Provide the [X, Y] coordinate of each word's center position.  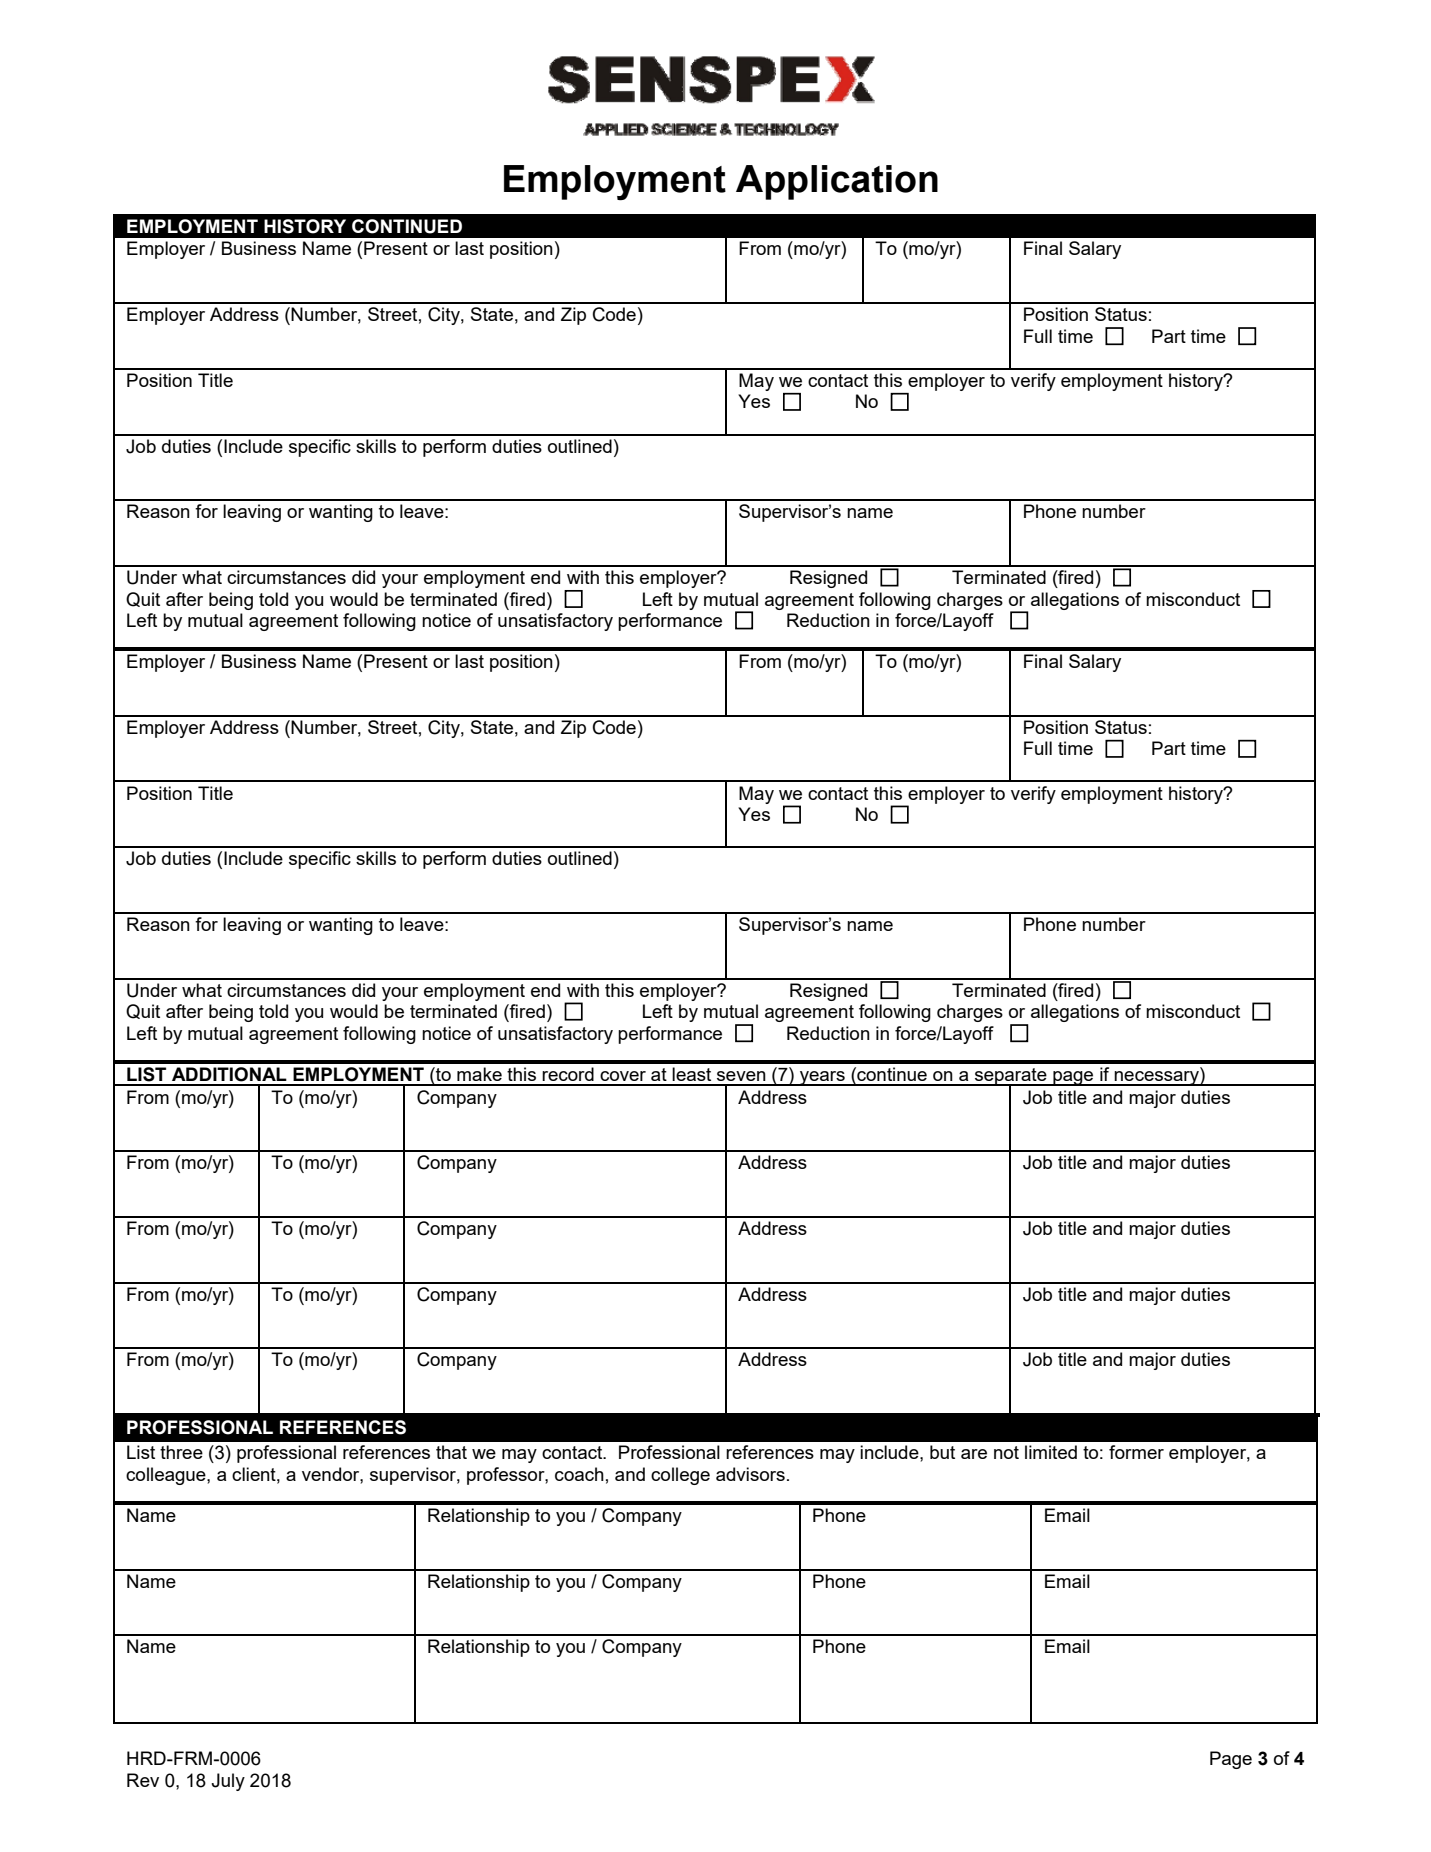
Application [837, 182]
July [228, 1782]
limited [1051, 1452]
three [181, 1452]
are [974, 1454]
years [822, 1078]
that [451, 1452]
